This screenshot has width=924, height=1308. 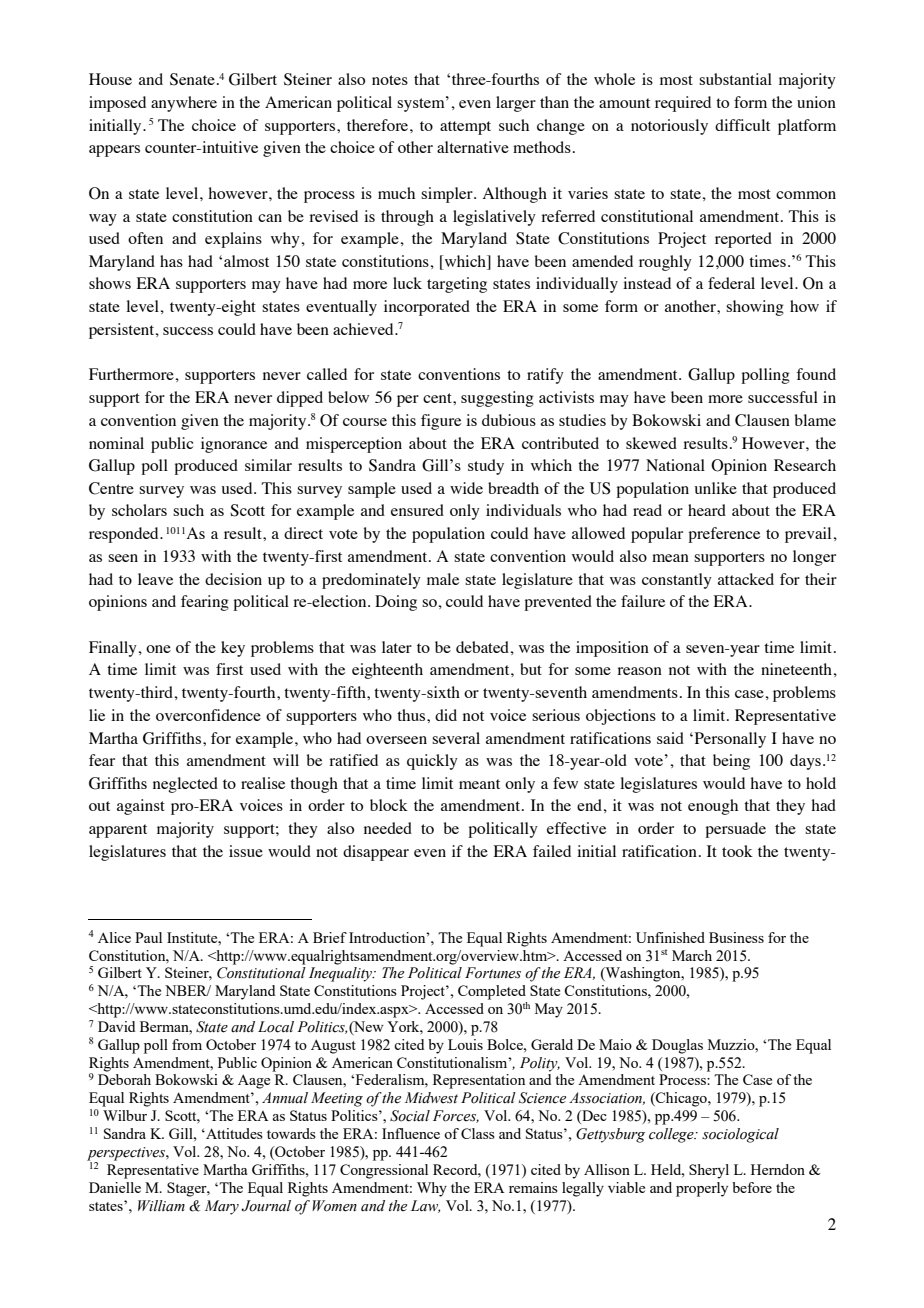 I want to click on difficult, so click(x=742, y=125).
